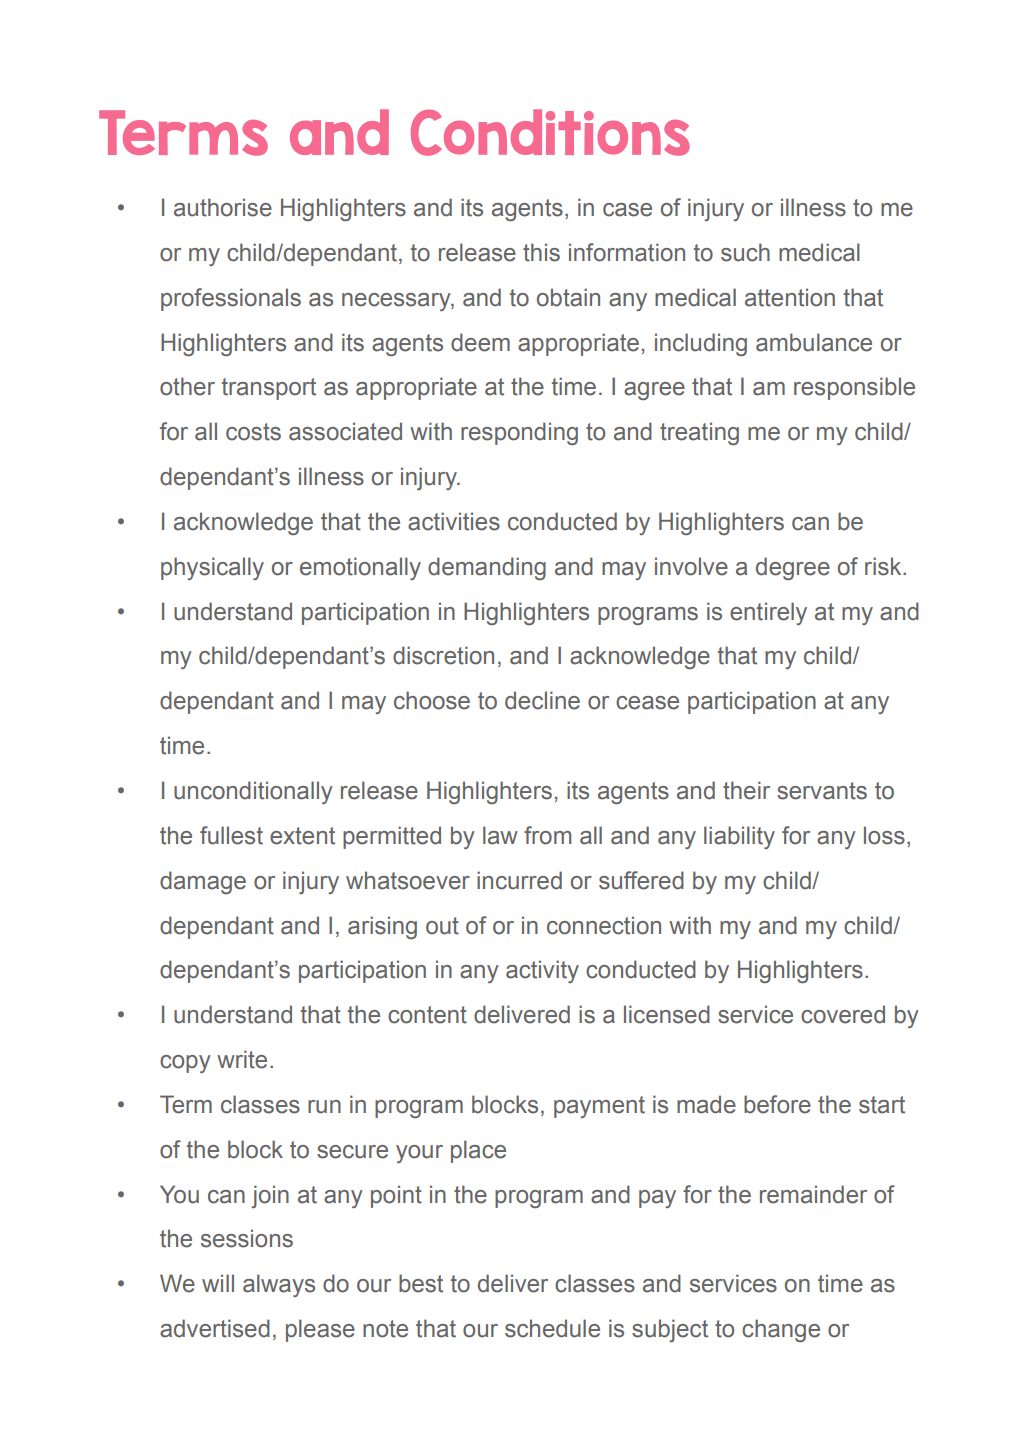  I want to click on Conditions, so click(550, 132).
